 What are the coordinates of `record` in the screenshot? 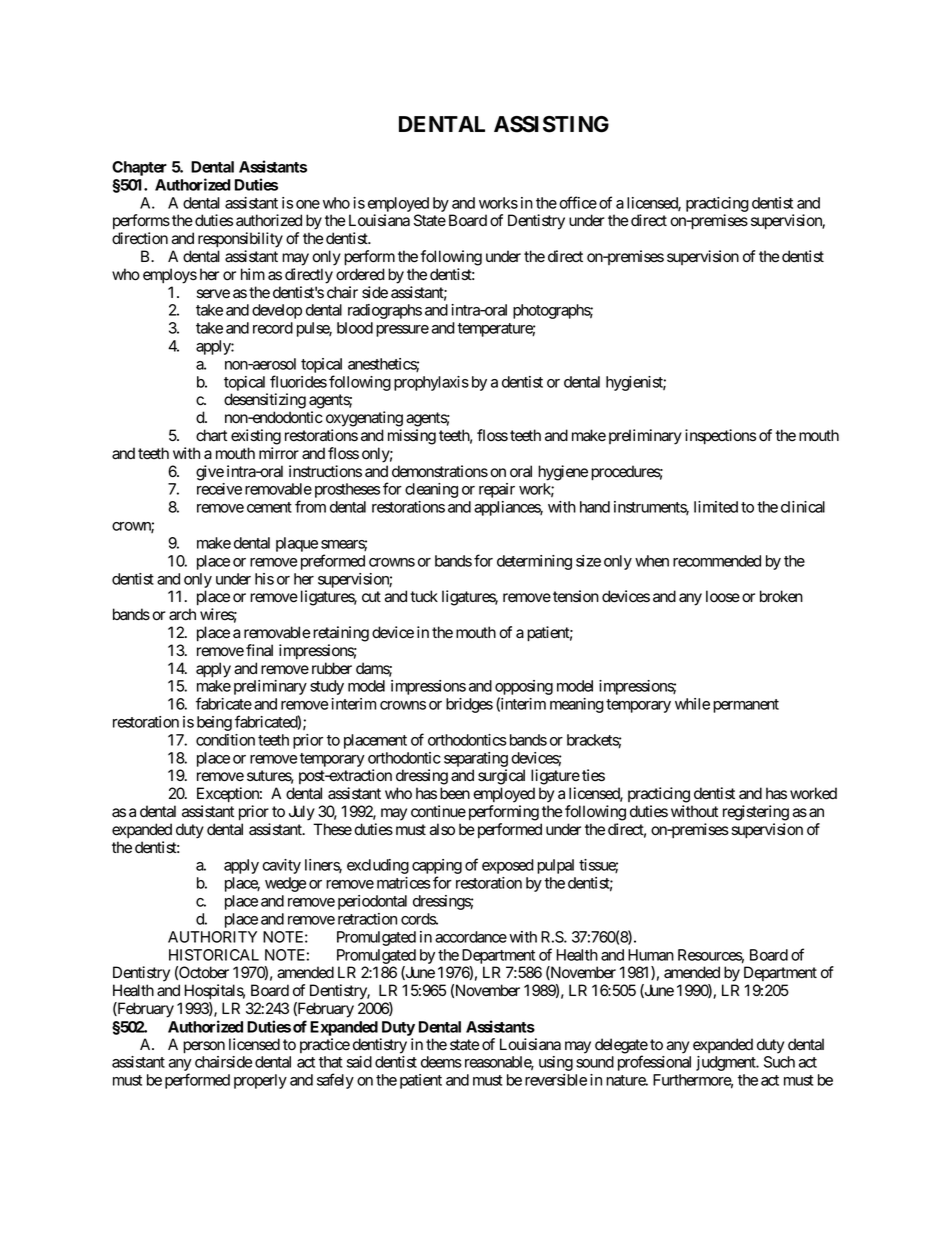 It's located at (273, 328).
